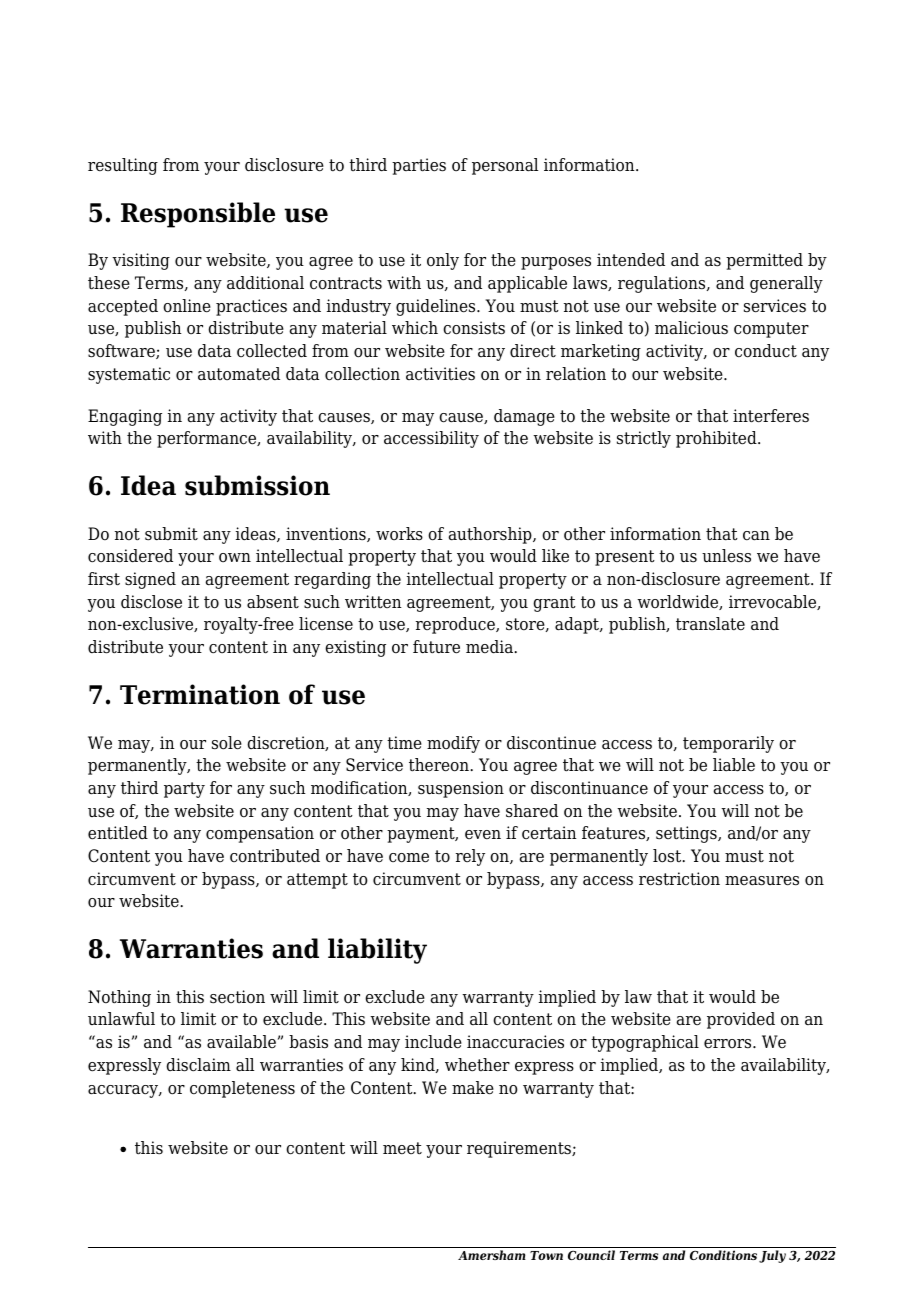 The width and height of the screenshot is (924, 1308). Describe the element at coordinates (198, 215) in the screenshot. I see `Responsible` at that location.
